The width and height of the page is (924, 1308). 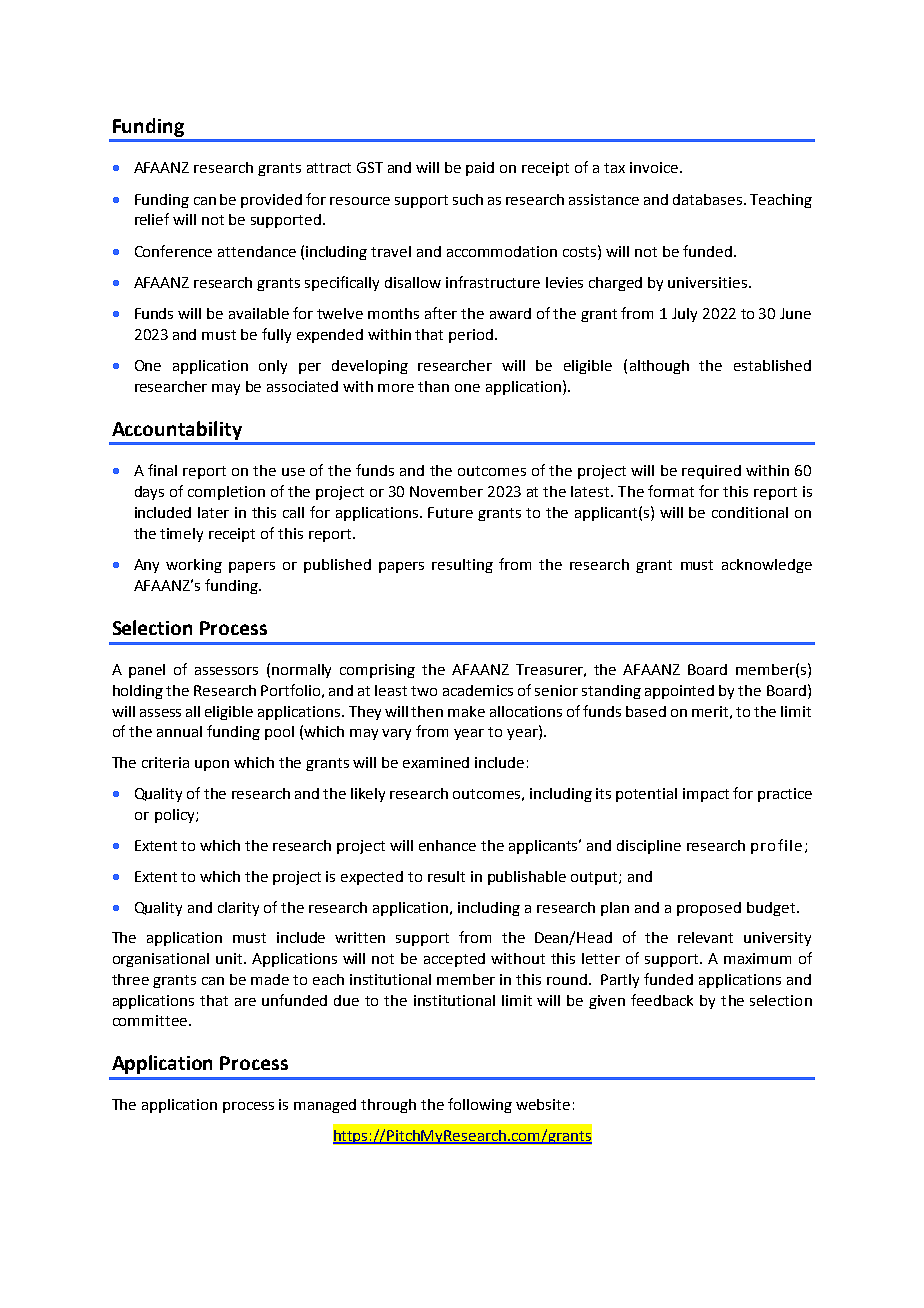 I want to click on than, so click(x=433, y=386).
